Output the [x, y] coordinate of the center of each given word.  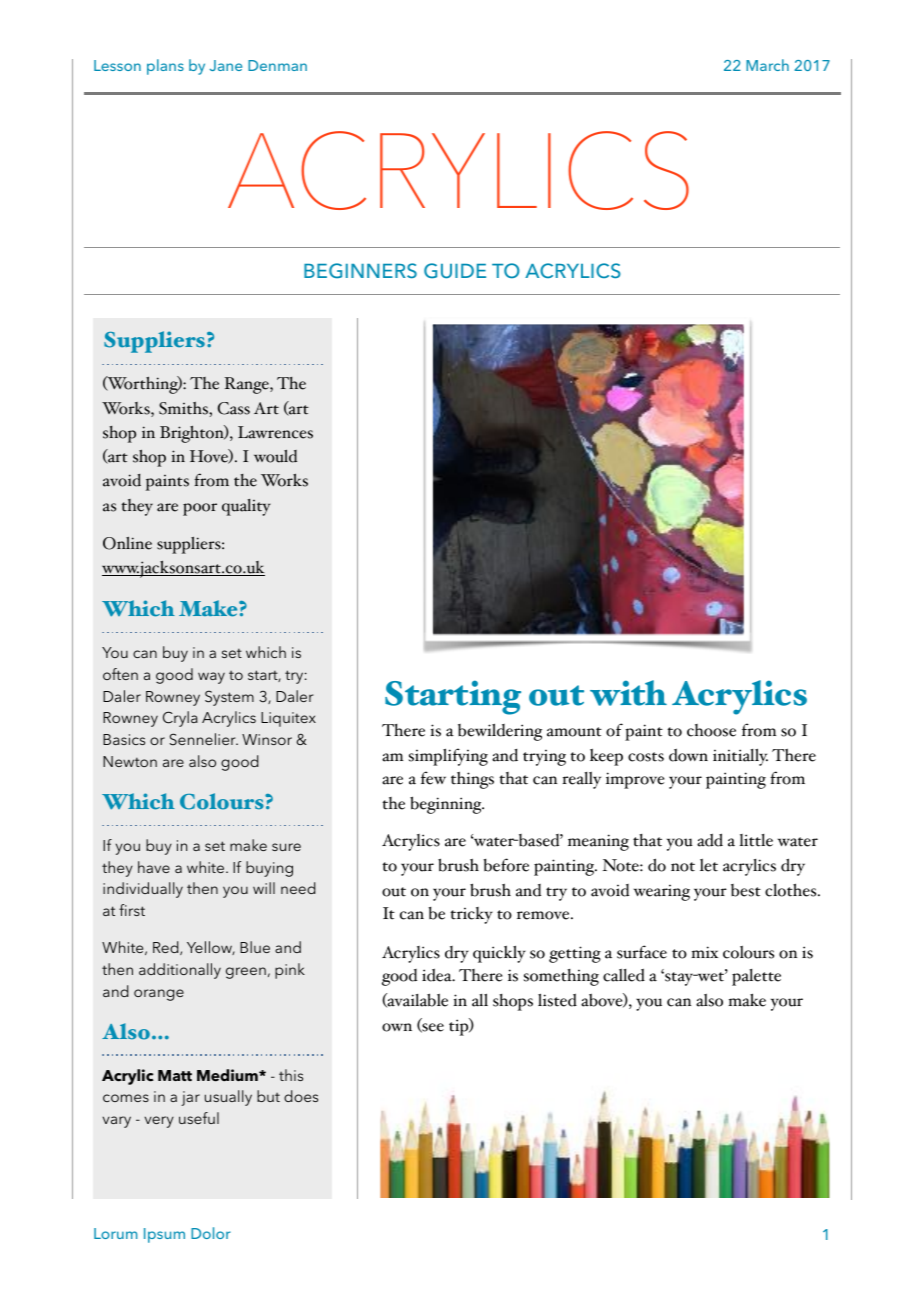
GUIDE [455, 271]
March [767, 65]
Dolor [211, 1233]
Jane [226, 65]
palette [756, 977]
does [301, 1096]
